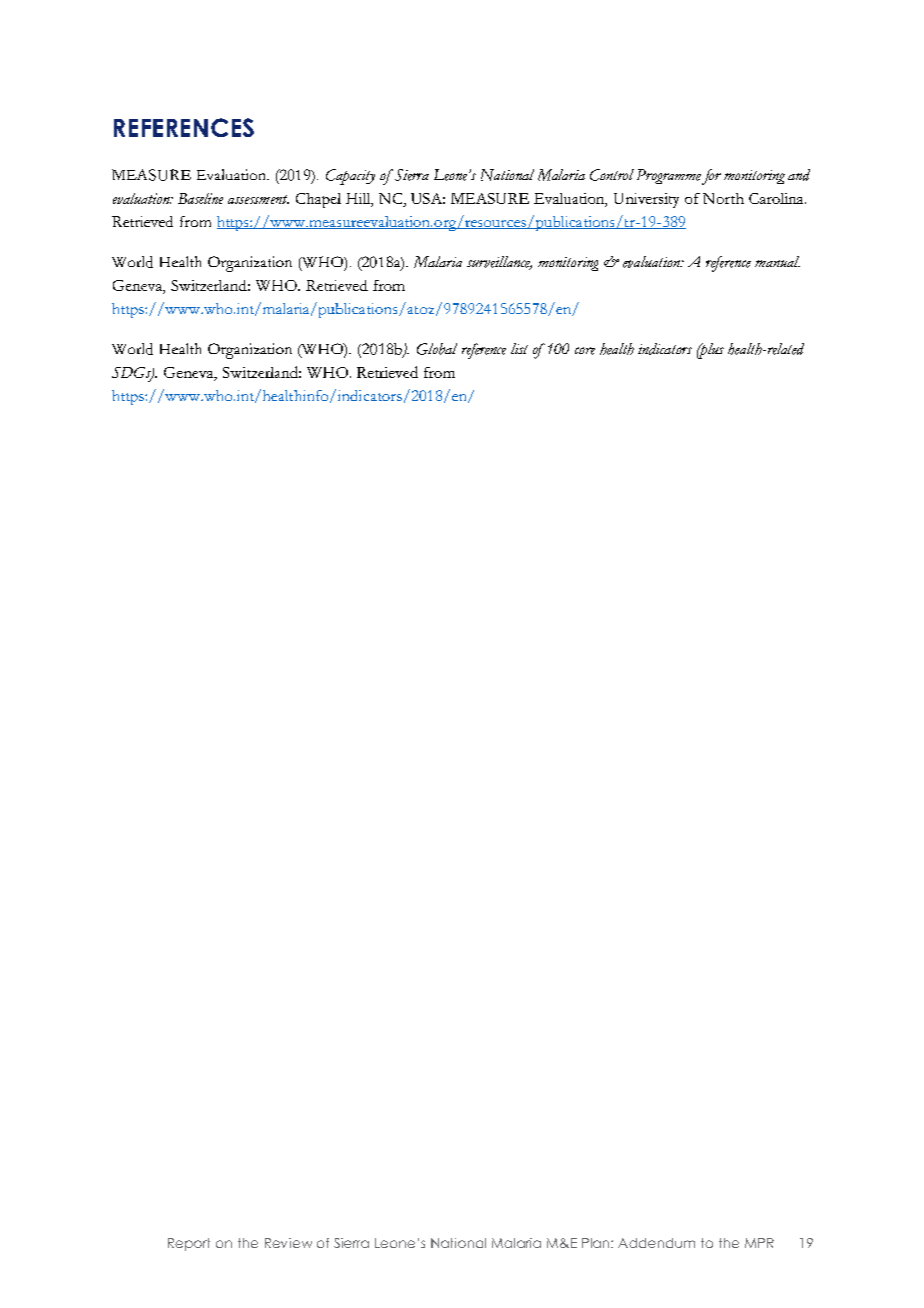  I want to click on assessment, so click(258, 199).
